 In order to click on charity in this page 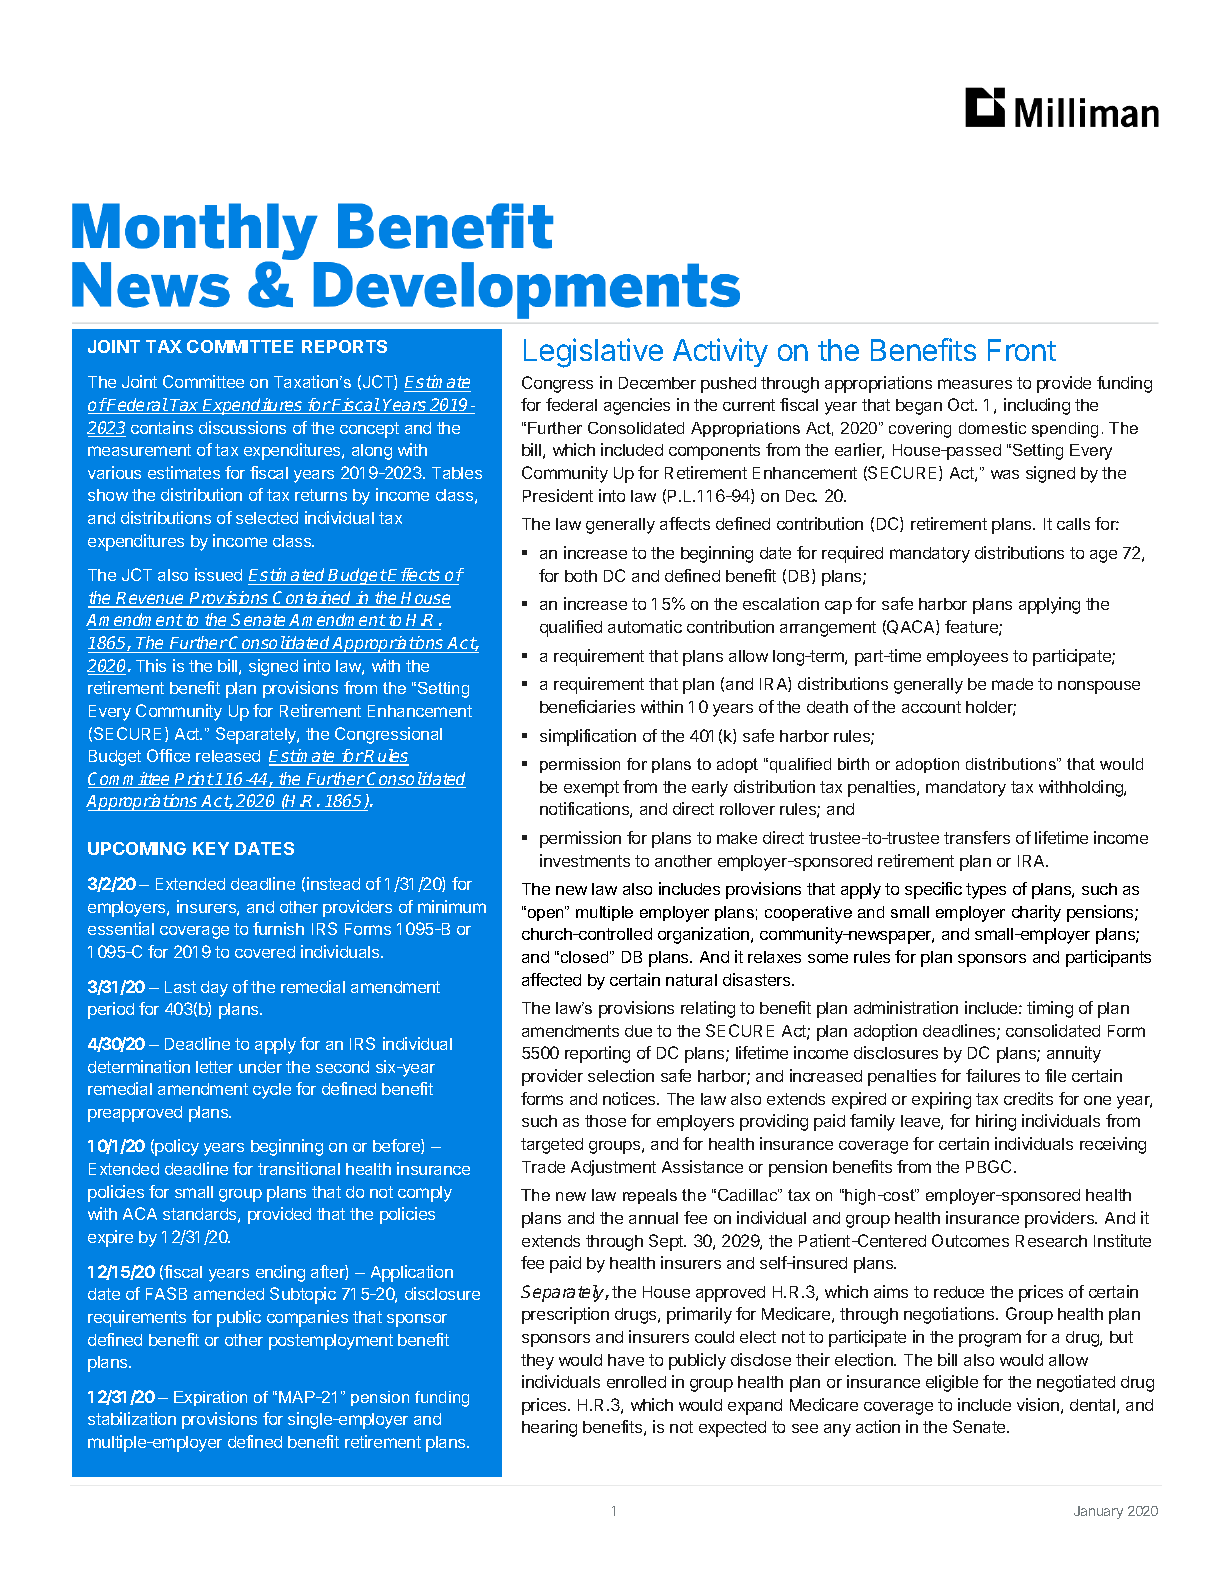, I will do `click(1036, 913)`.
